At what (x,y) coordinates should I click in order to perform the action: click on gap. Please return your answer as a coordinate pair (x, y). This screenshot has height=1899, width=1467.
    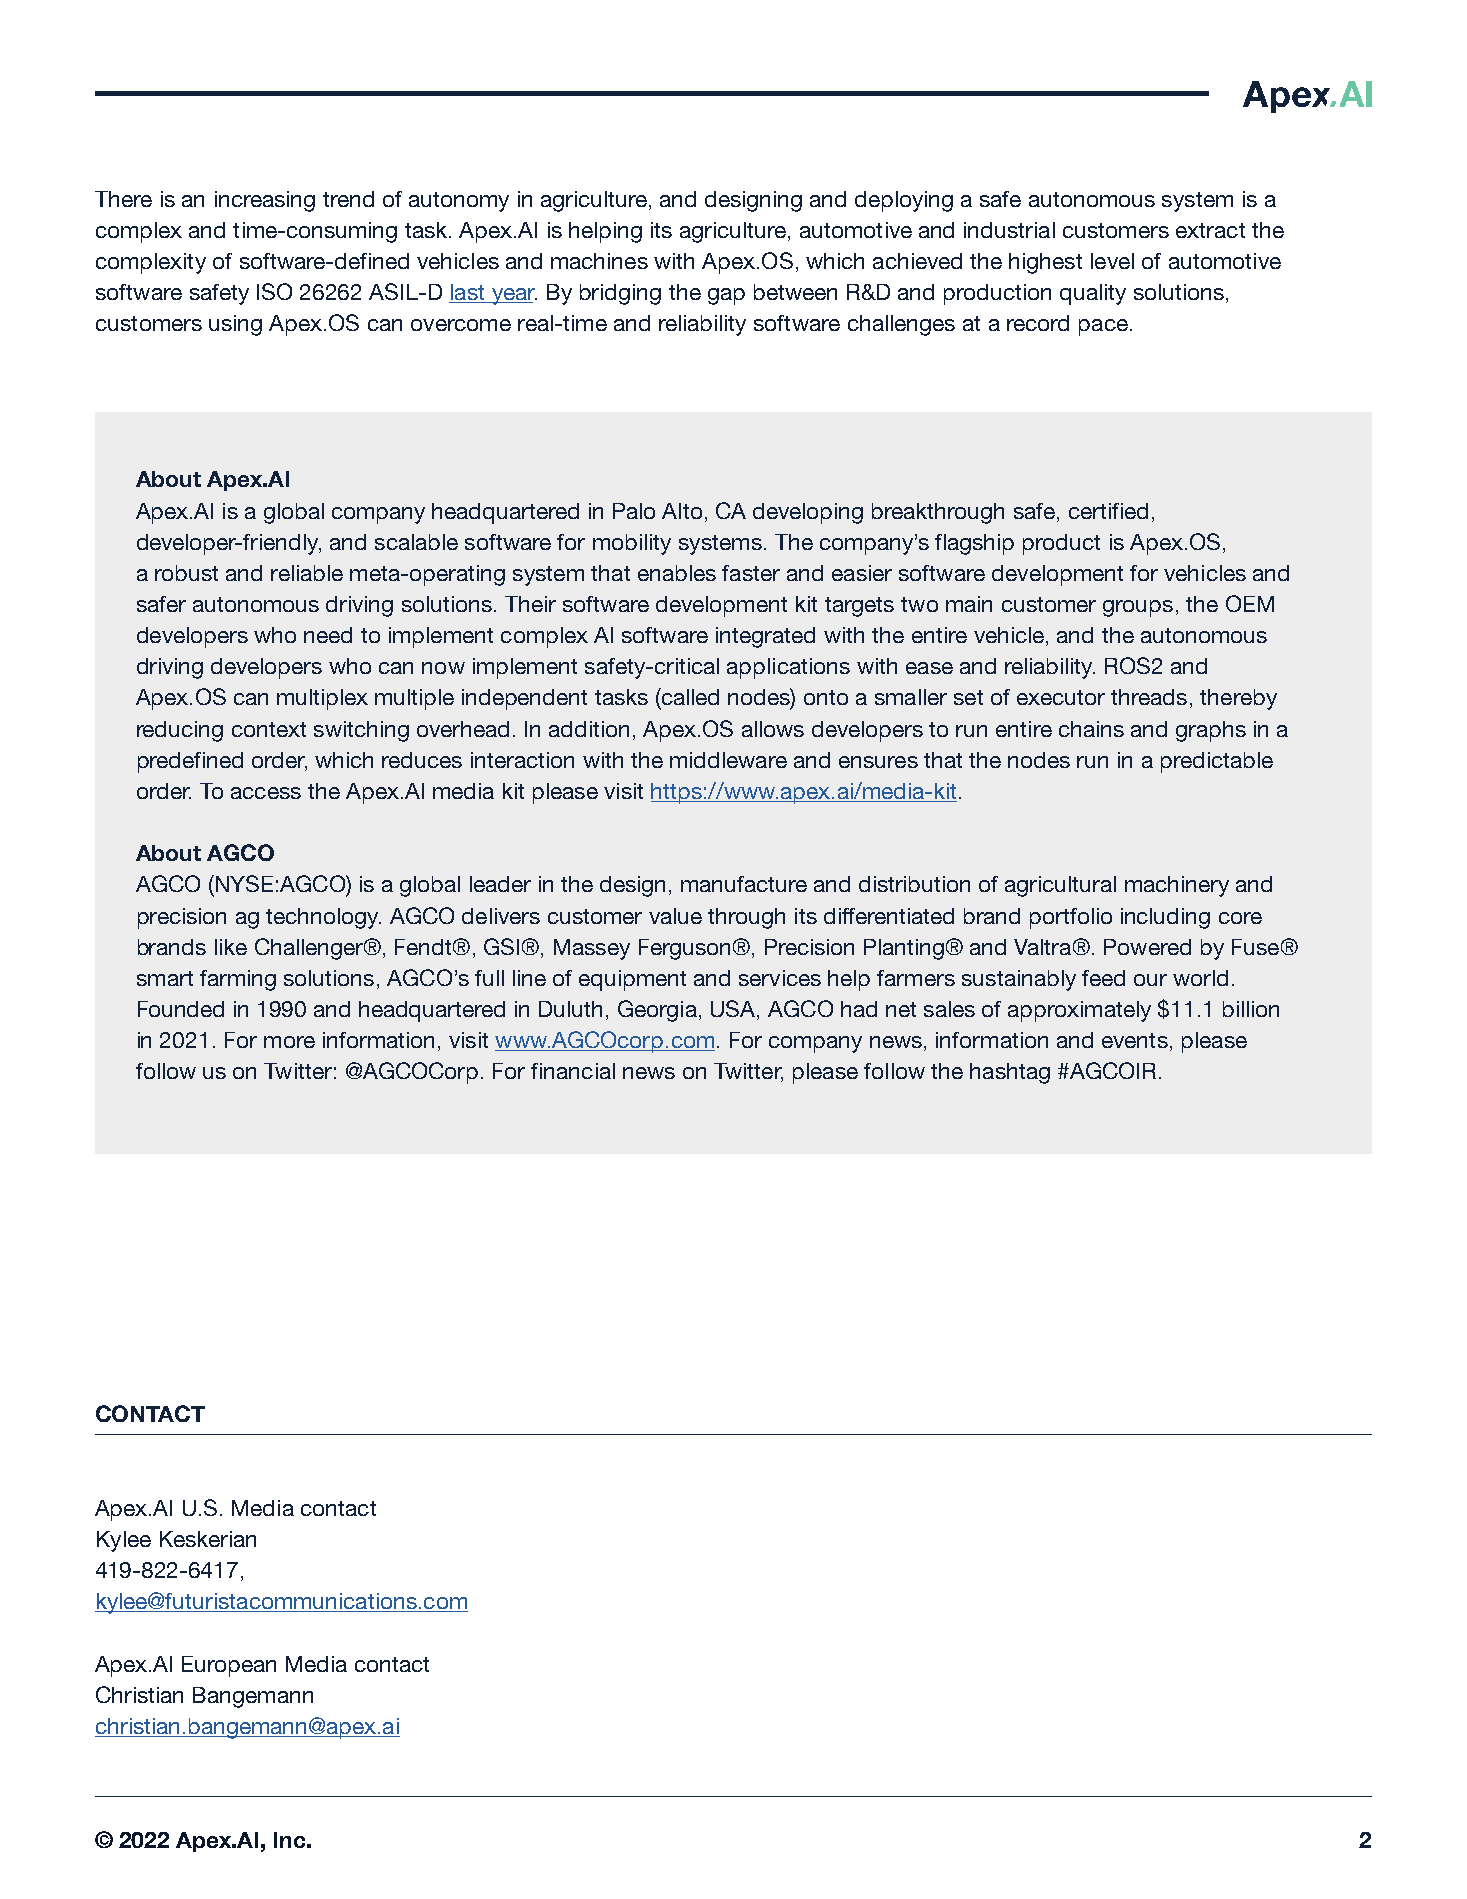
    Looking at the image, I should click on (726, 296).
